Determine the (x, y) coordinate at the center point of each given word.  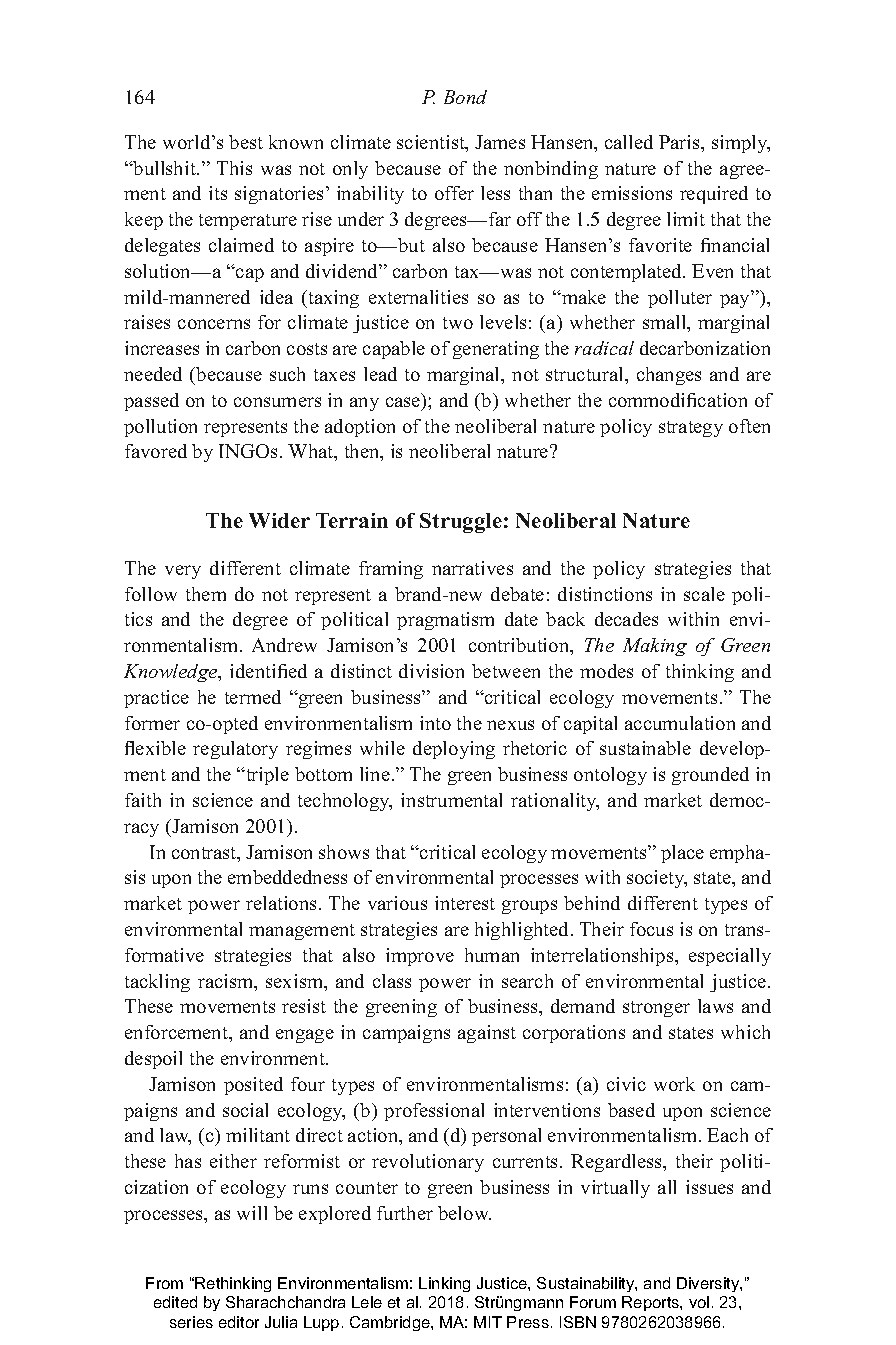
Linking (444, 1284)
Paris (680, 142)
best (246, 142)
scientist (432, 143)
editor (239, 1322)
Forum (593, 1302)
